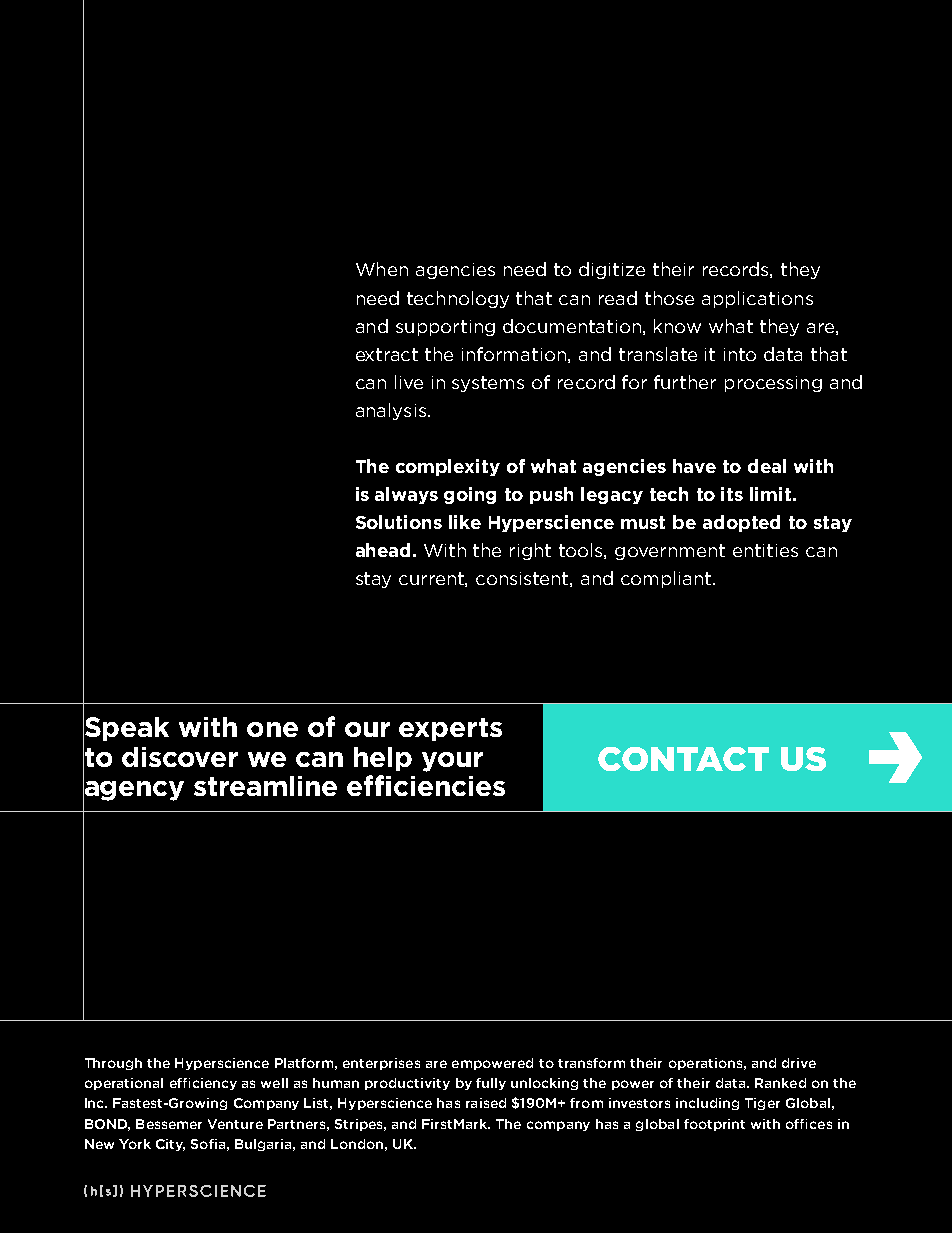 Image resolution: width=952 pixels, height=1233 pixels. I want to click on going, so click(470, 495).
